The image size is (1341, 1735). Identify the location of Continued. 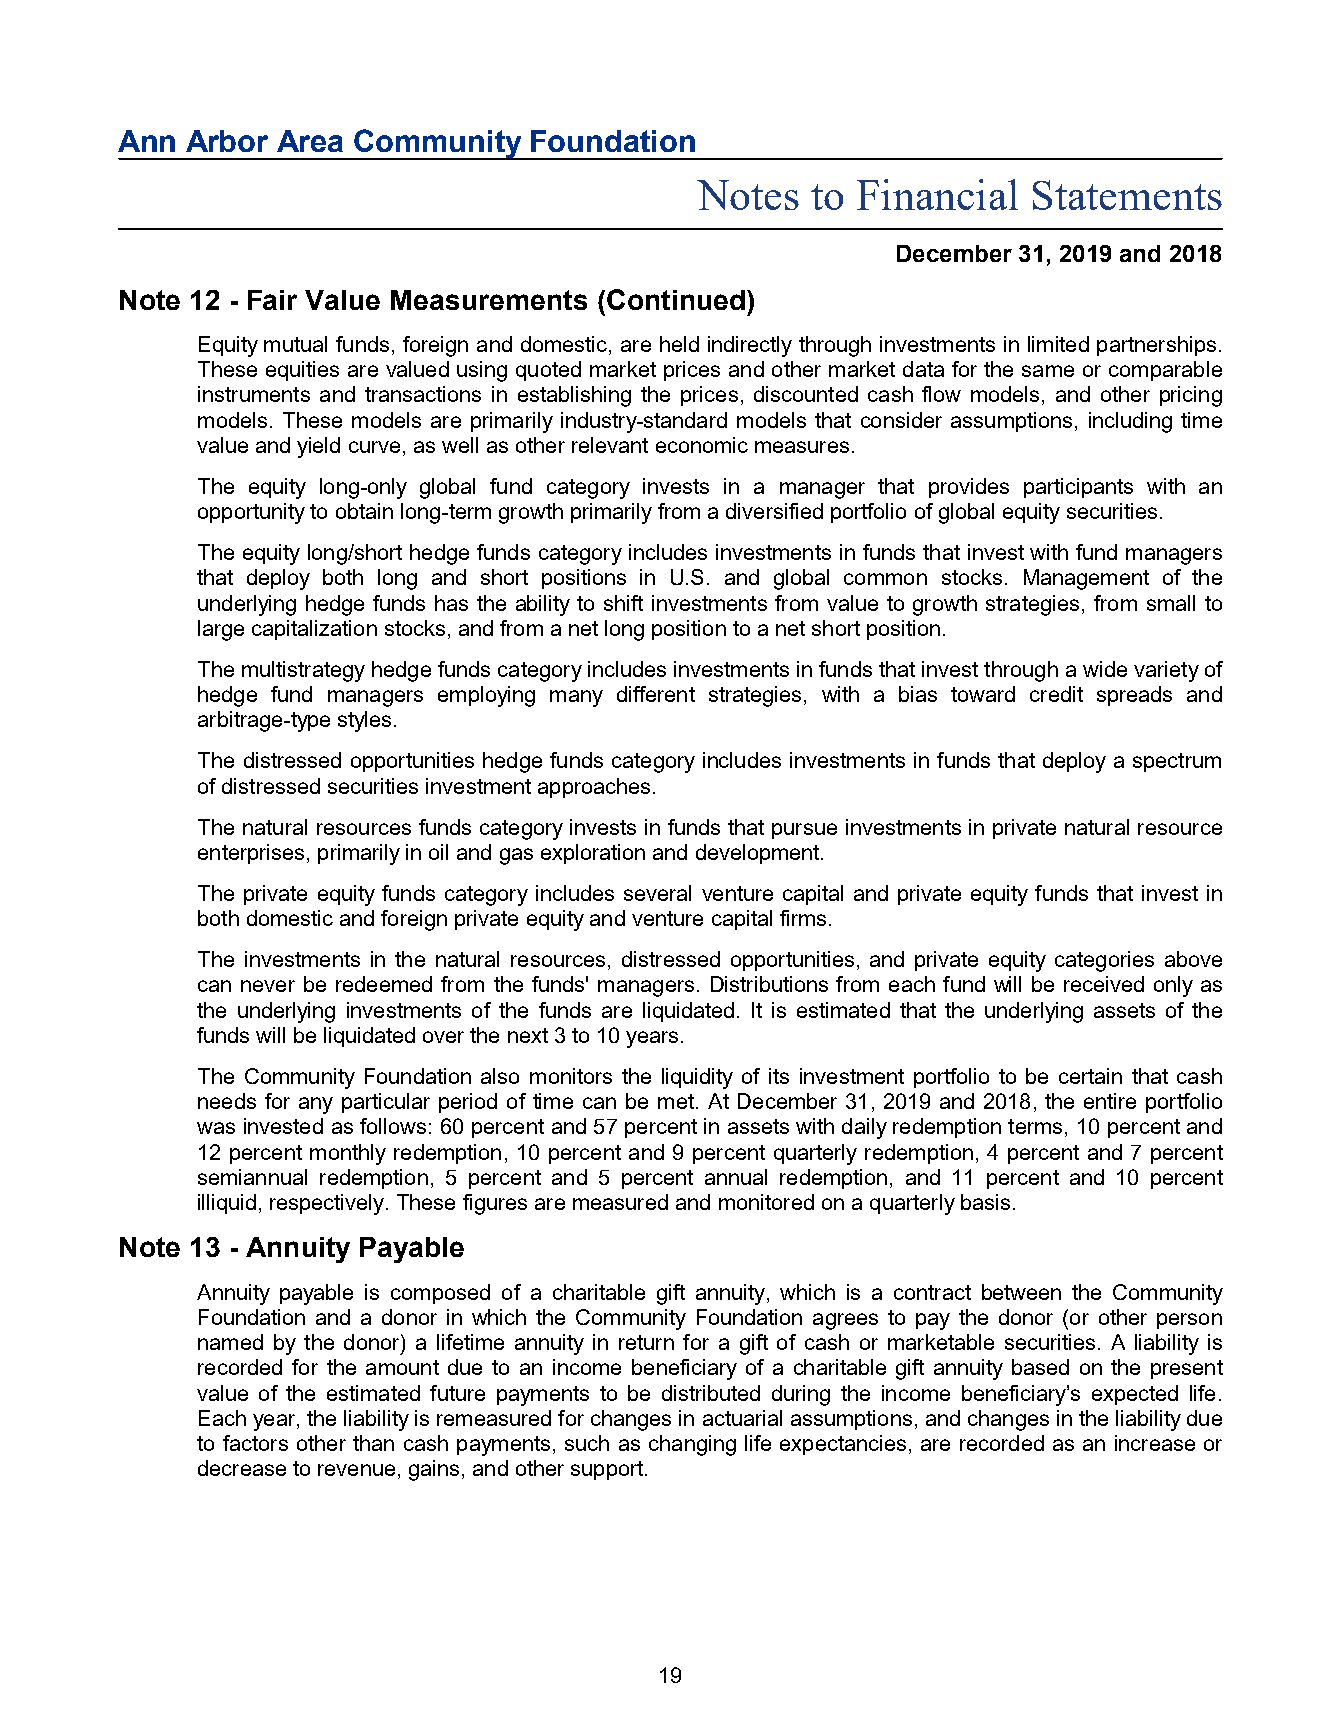
(676, 299).
